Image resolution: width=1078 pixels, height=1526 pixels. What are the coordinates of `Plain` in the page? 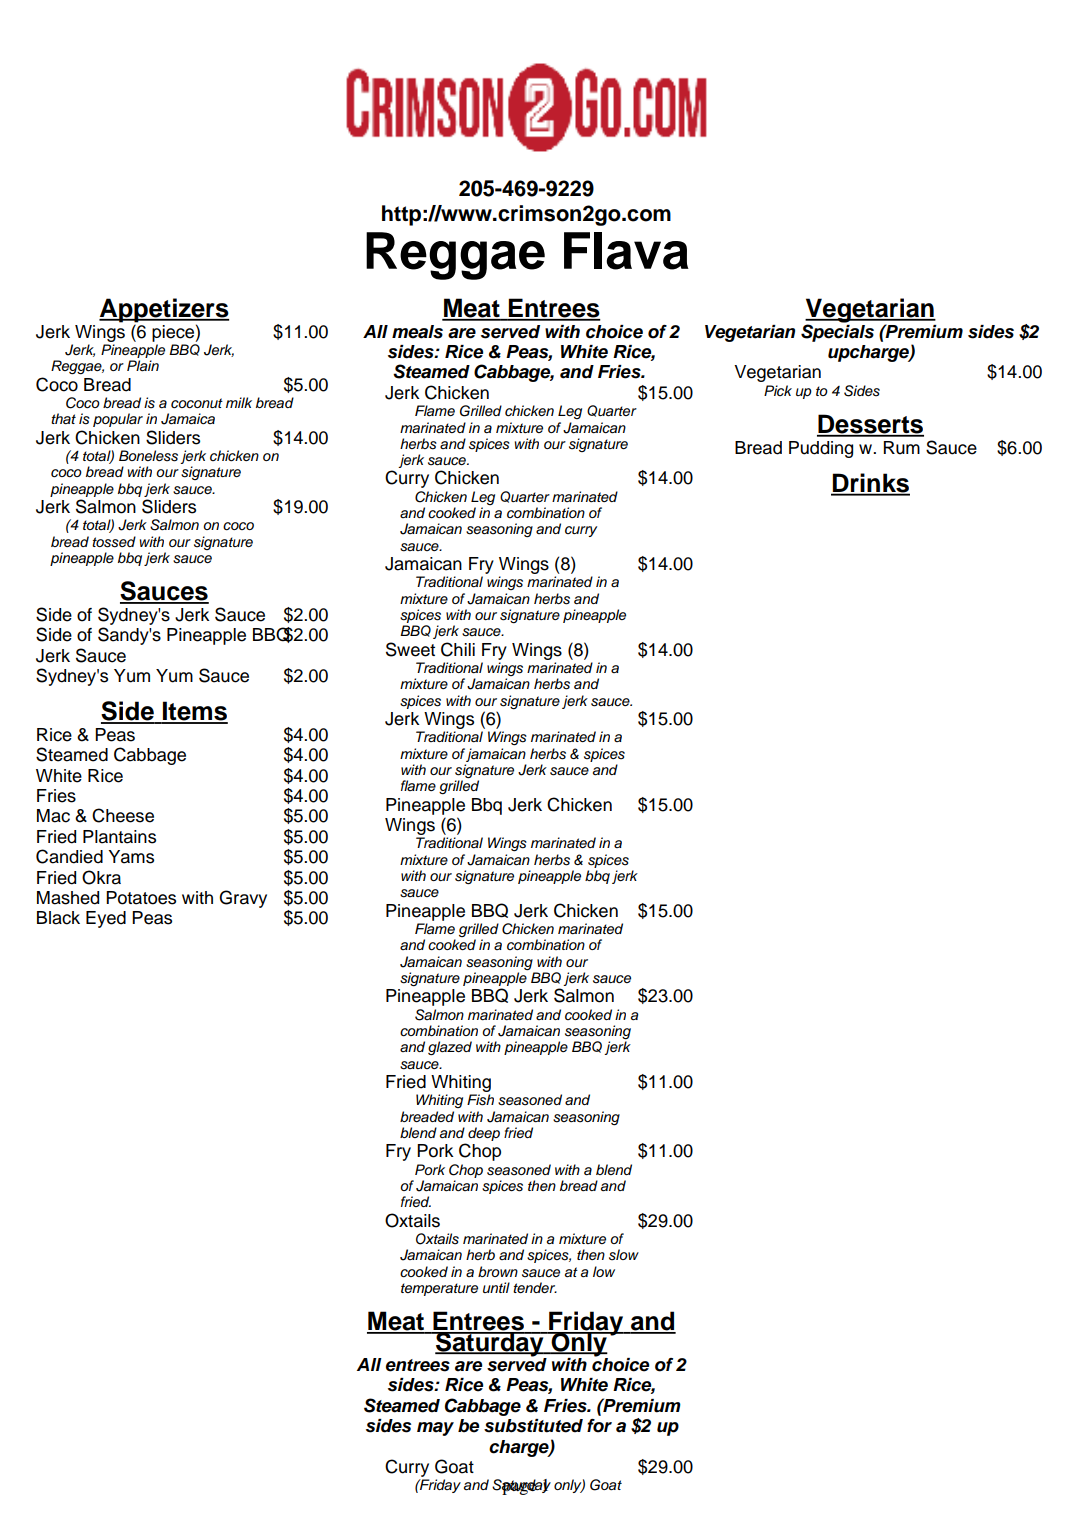 It's located at (143, 366).
